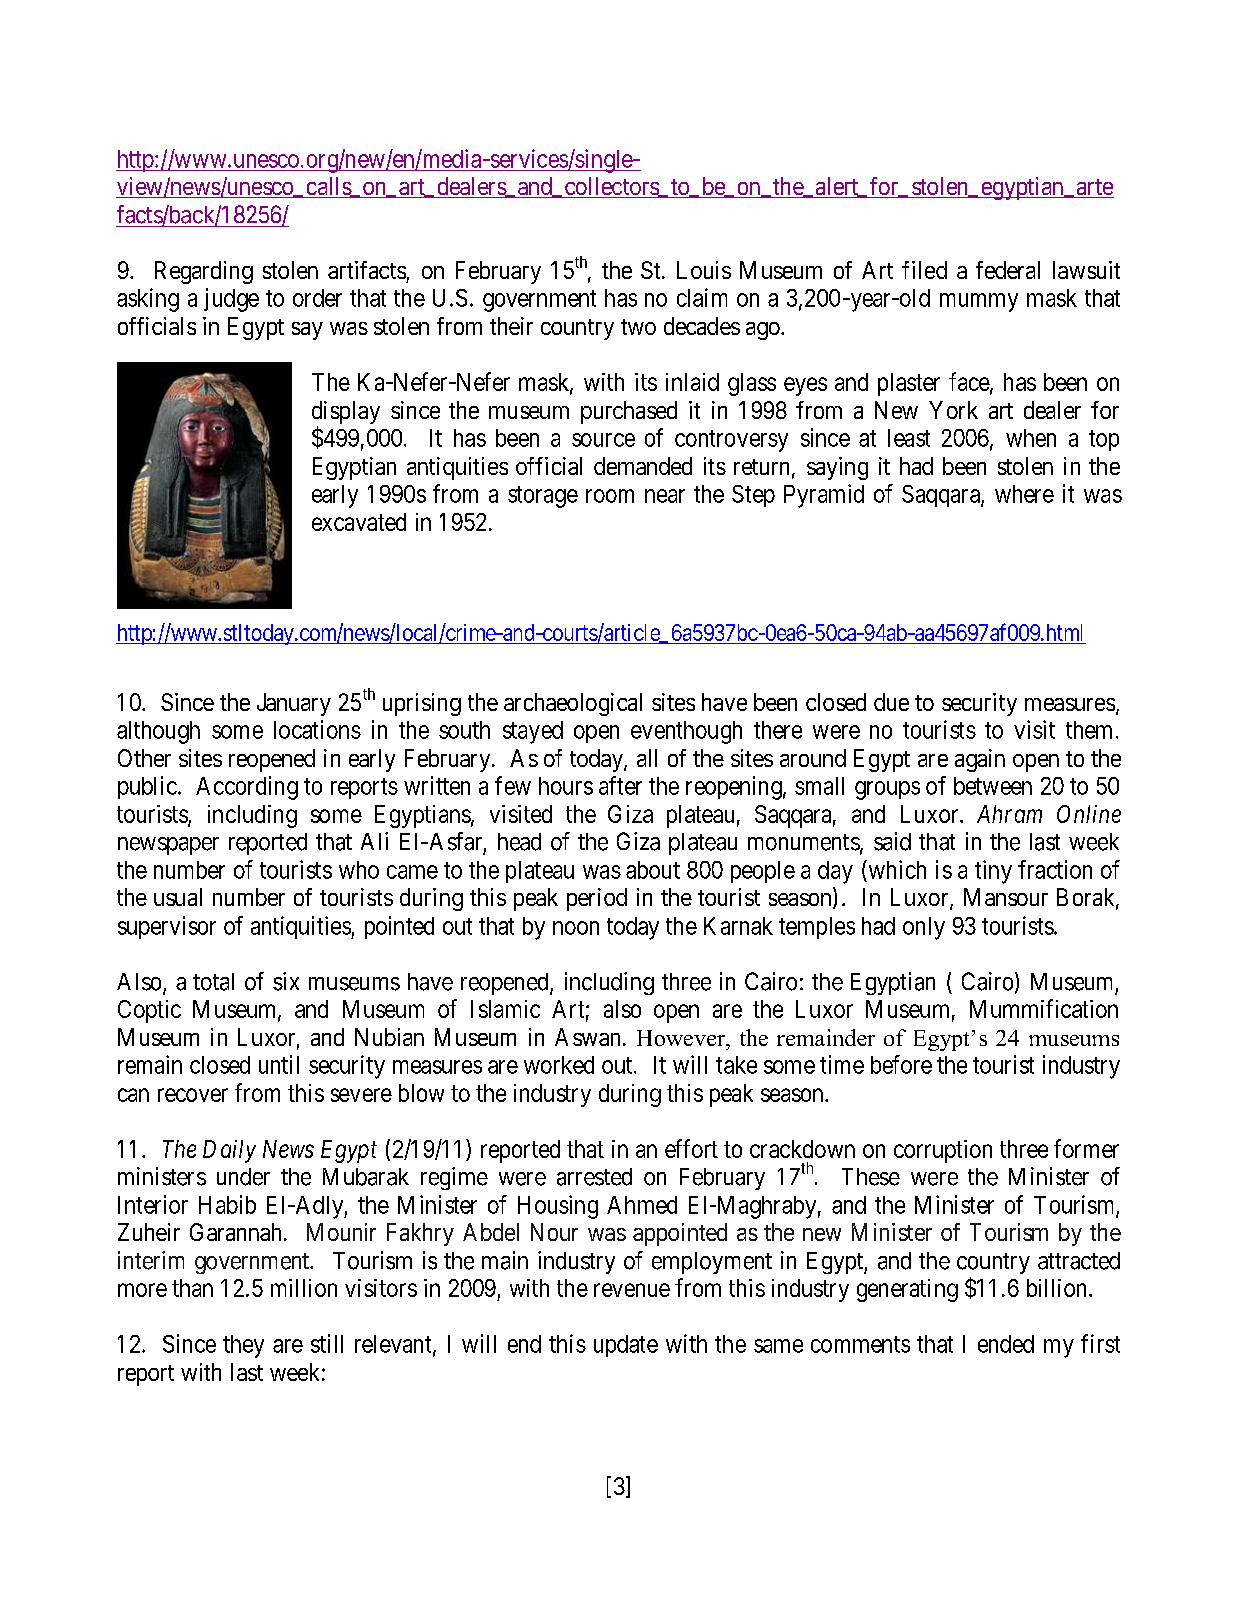  Describe the element at coordinates (243, 1346) in the document. I see `they` at that location.
